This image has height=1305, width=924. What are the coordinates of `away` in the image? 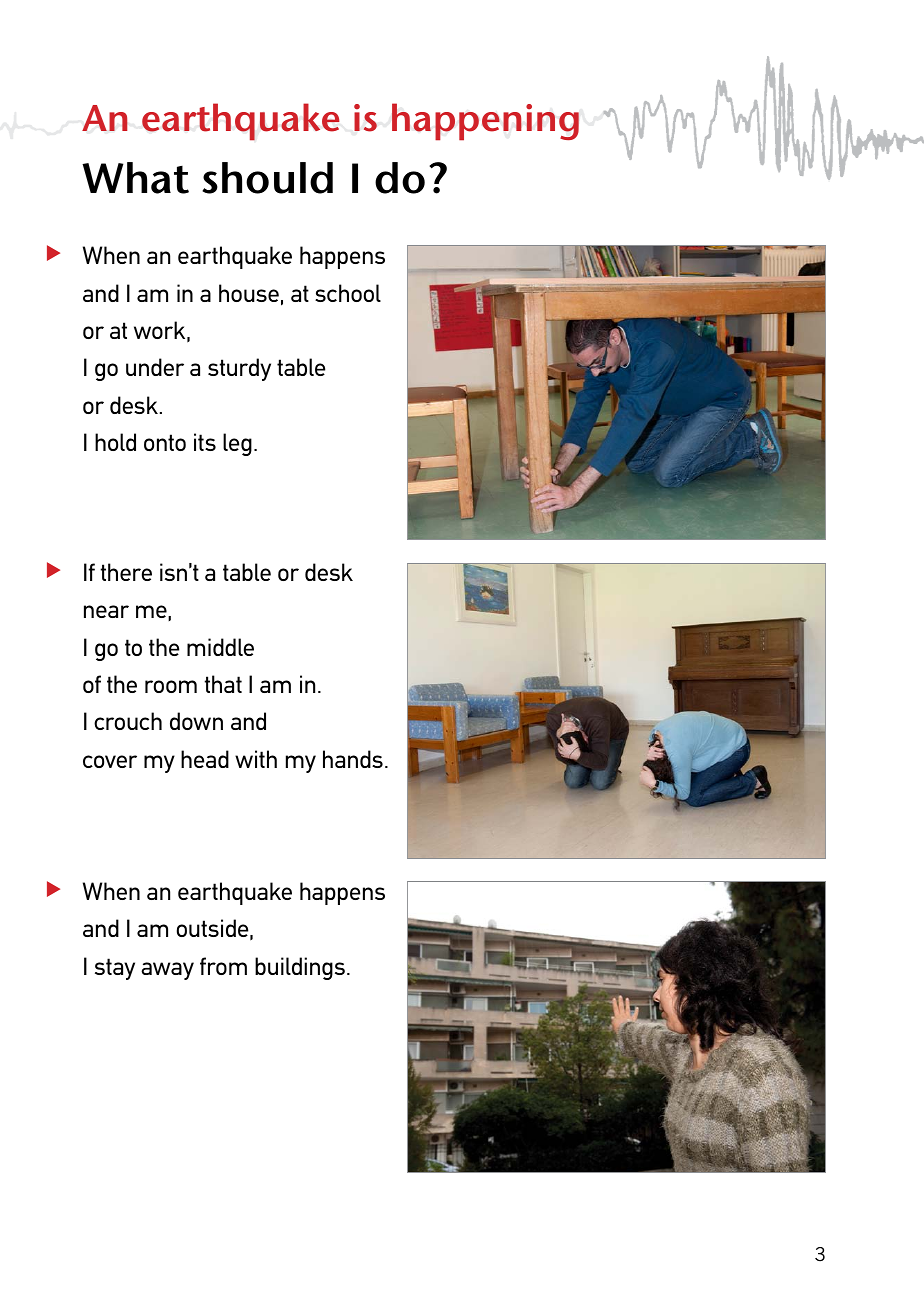 It's located at (167, 971).
